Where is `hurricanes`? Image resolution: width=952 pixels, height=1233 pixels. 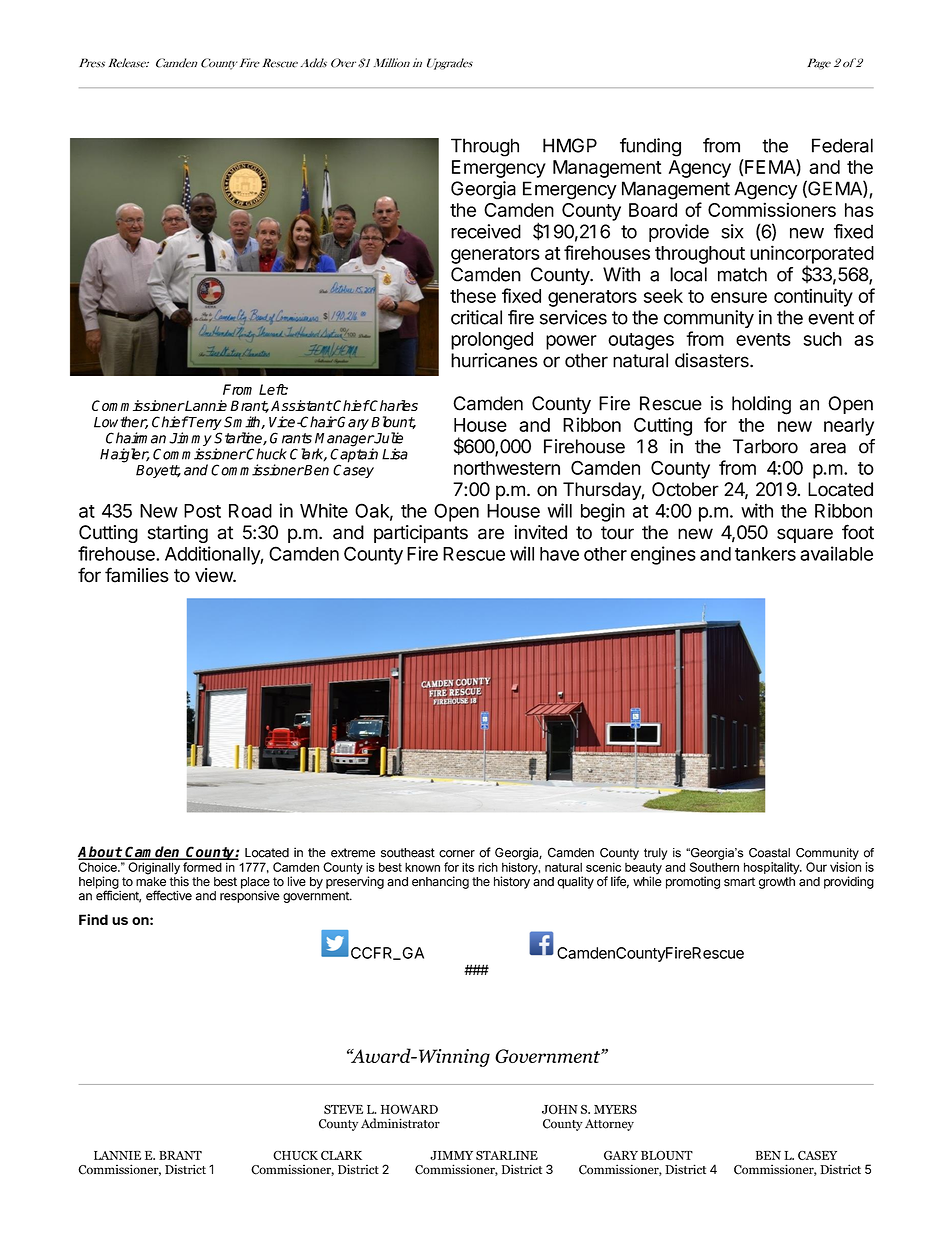
hurricanes is located at coordinates (494, 360).
